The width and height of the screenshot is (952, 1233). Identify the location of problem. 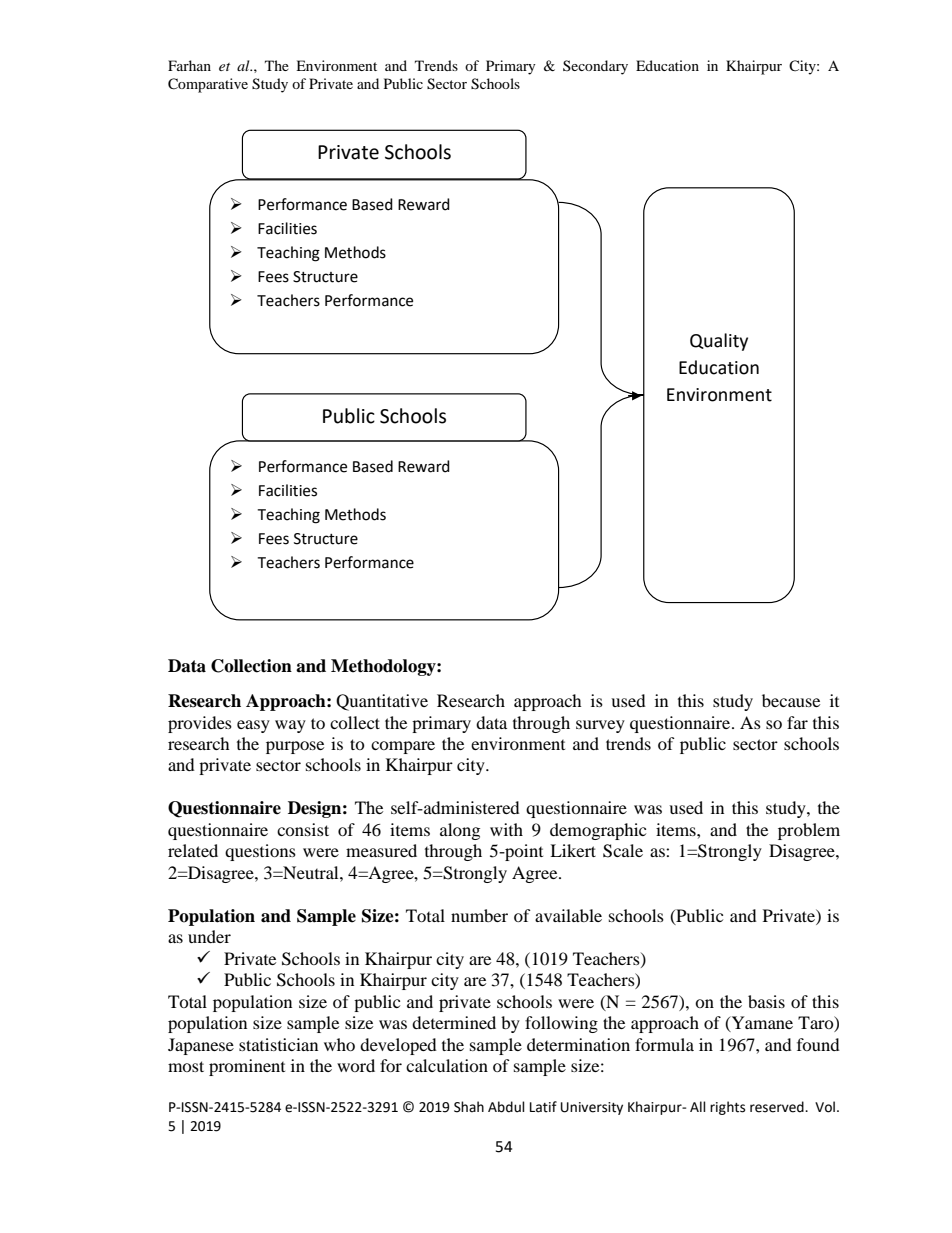
(809, 831).
